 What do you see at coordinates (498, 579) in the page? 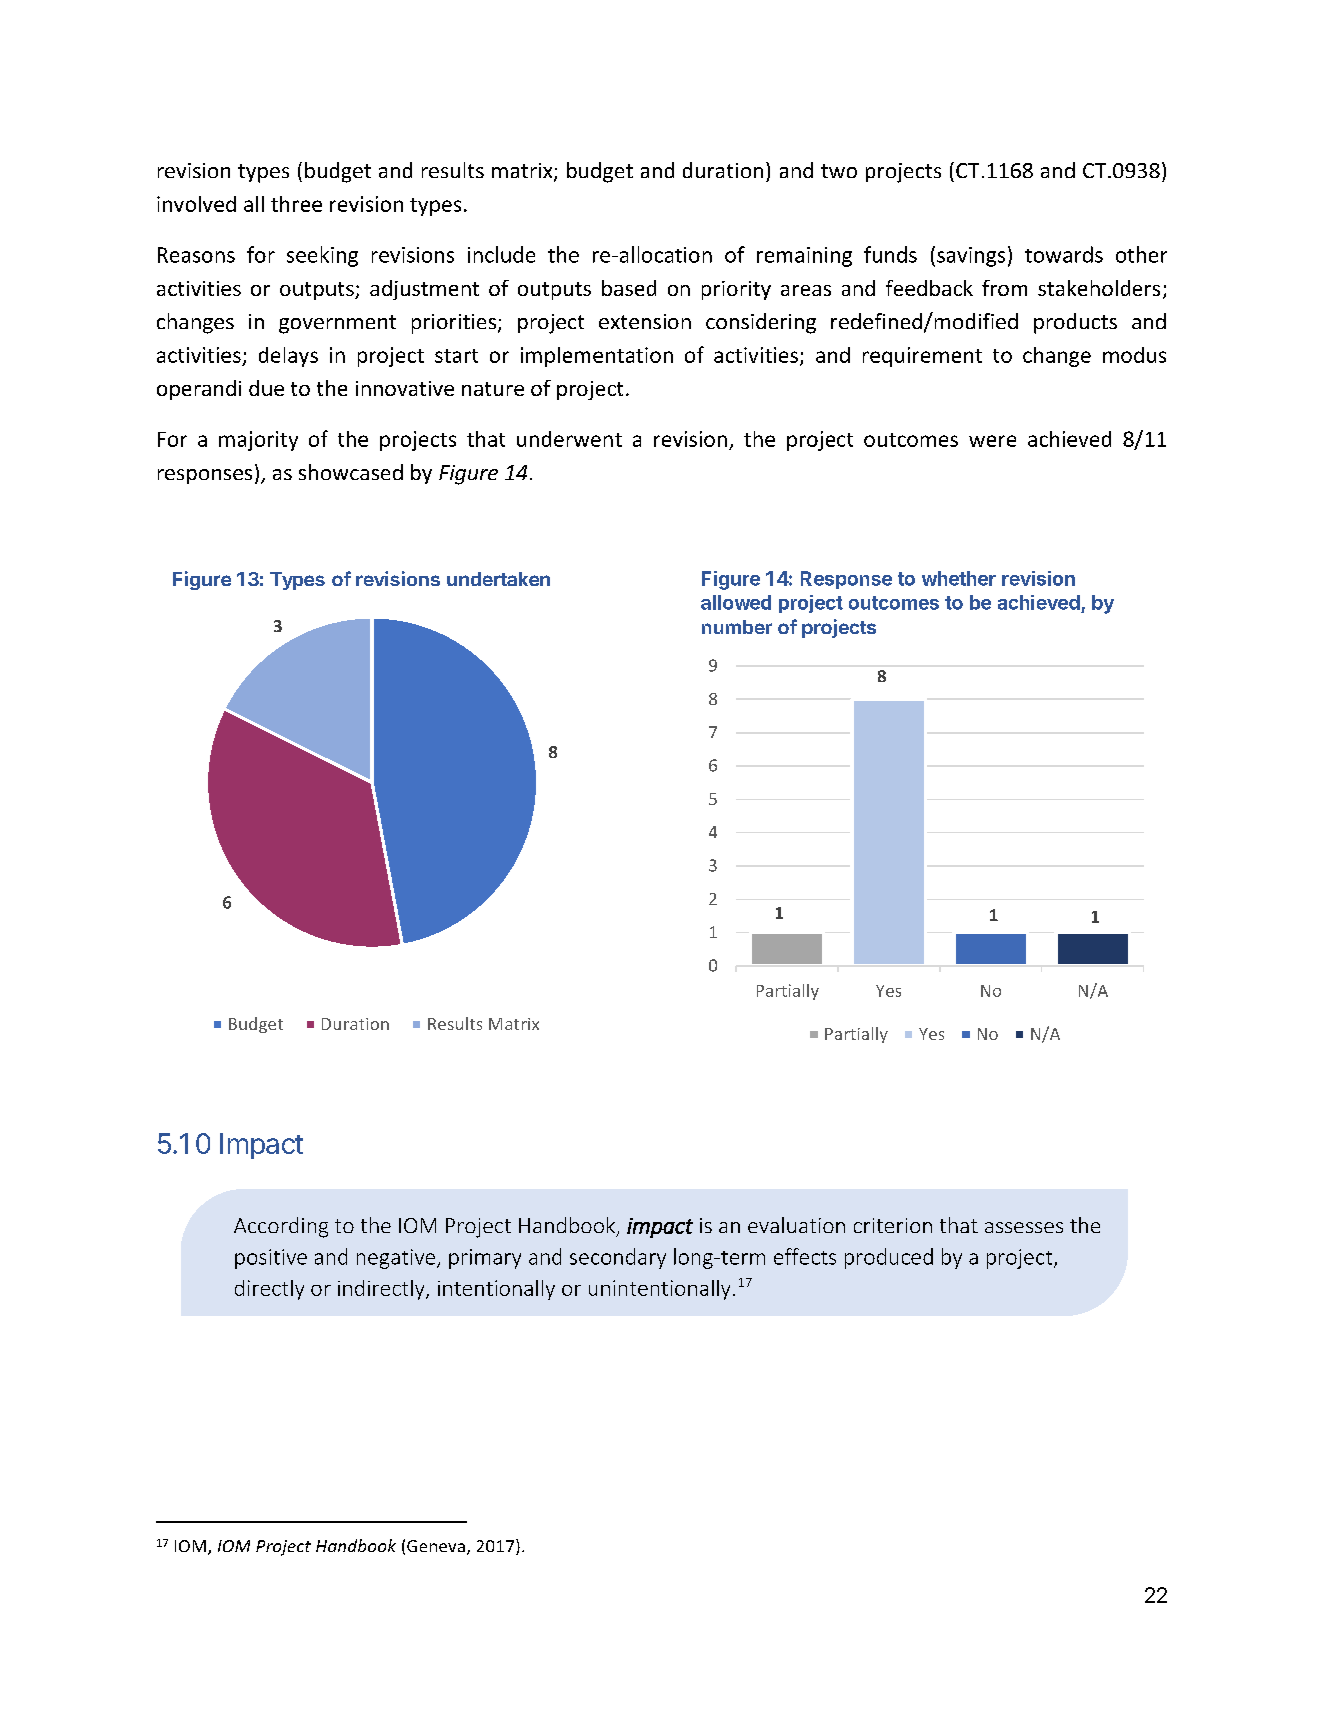
I see `undertaken` at bounding box center [498, 579].
